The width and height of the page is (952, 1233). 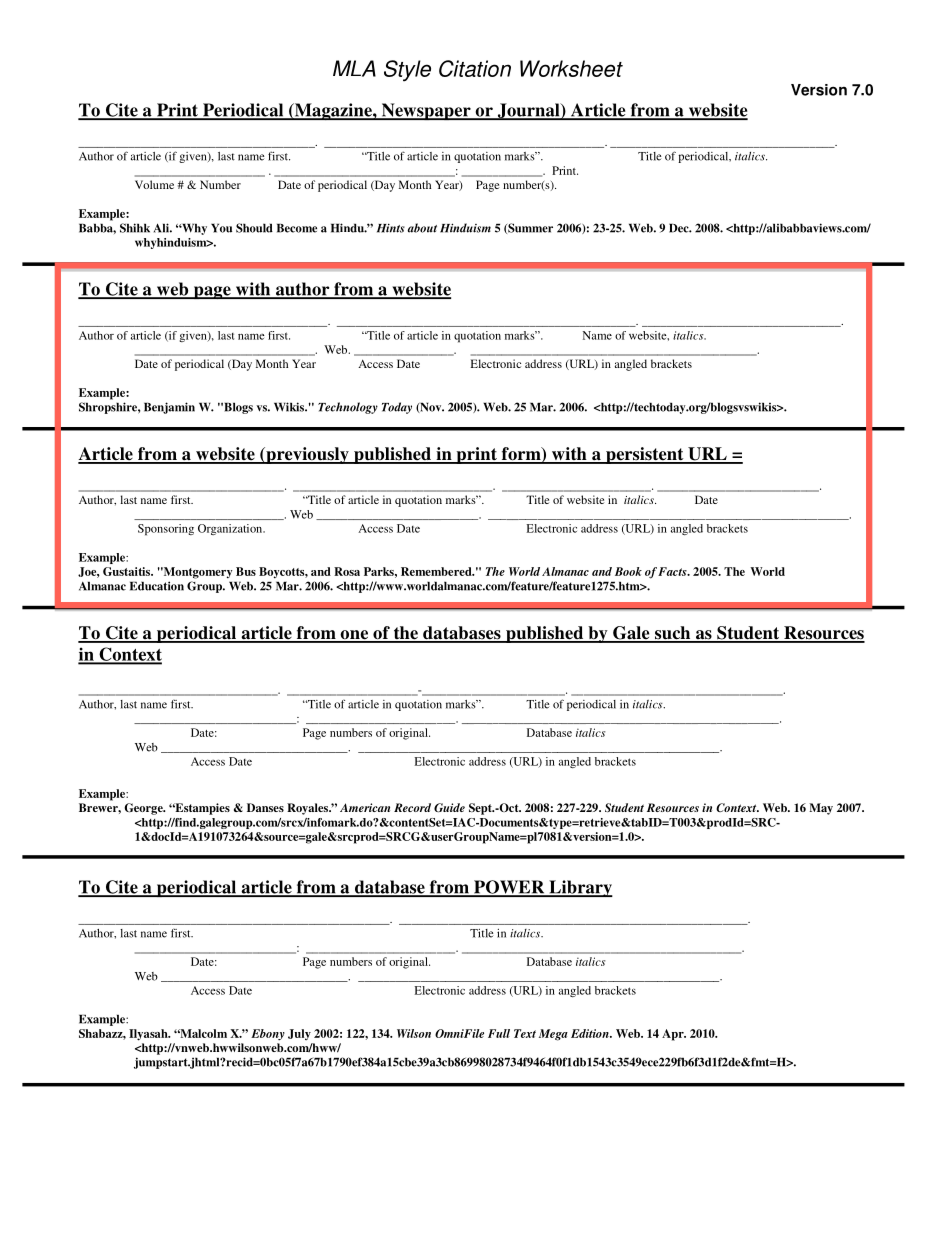 I want to click on Book, so click(x=628, y=571).
